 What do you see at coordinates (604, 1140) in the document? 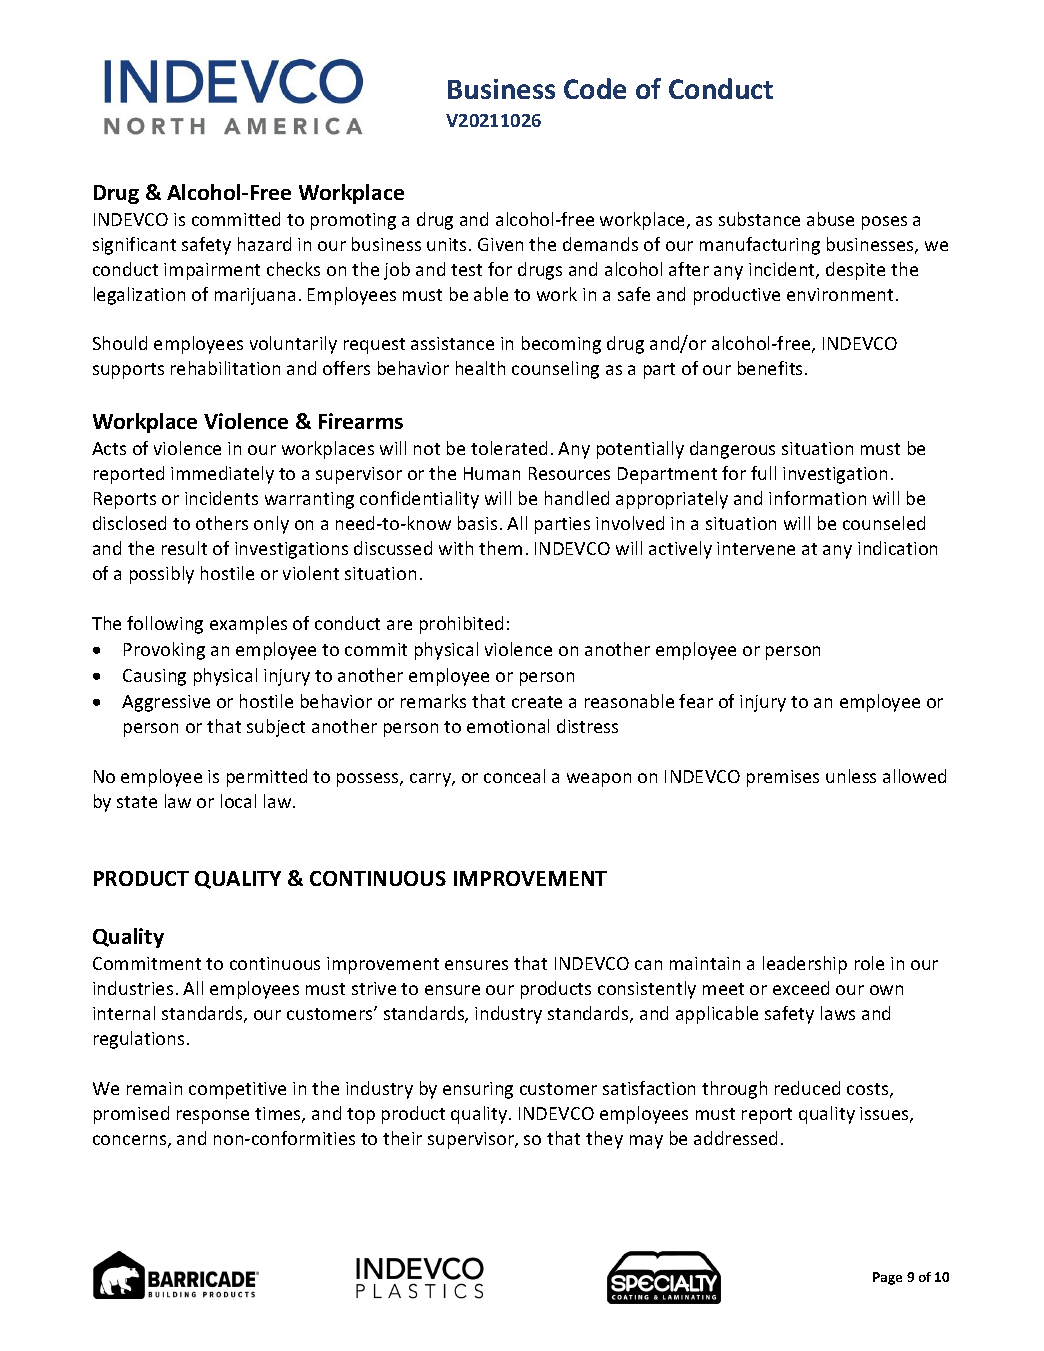
I see `they` at bounding box center [604, 1140].
